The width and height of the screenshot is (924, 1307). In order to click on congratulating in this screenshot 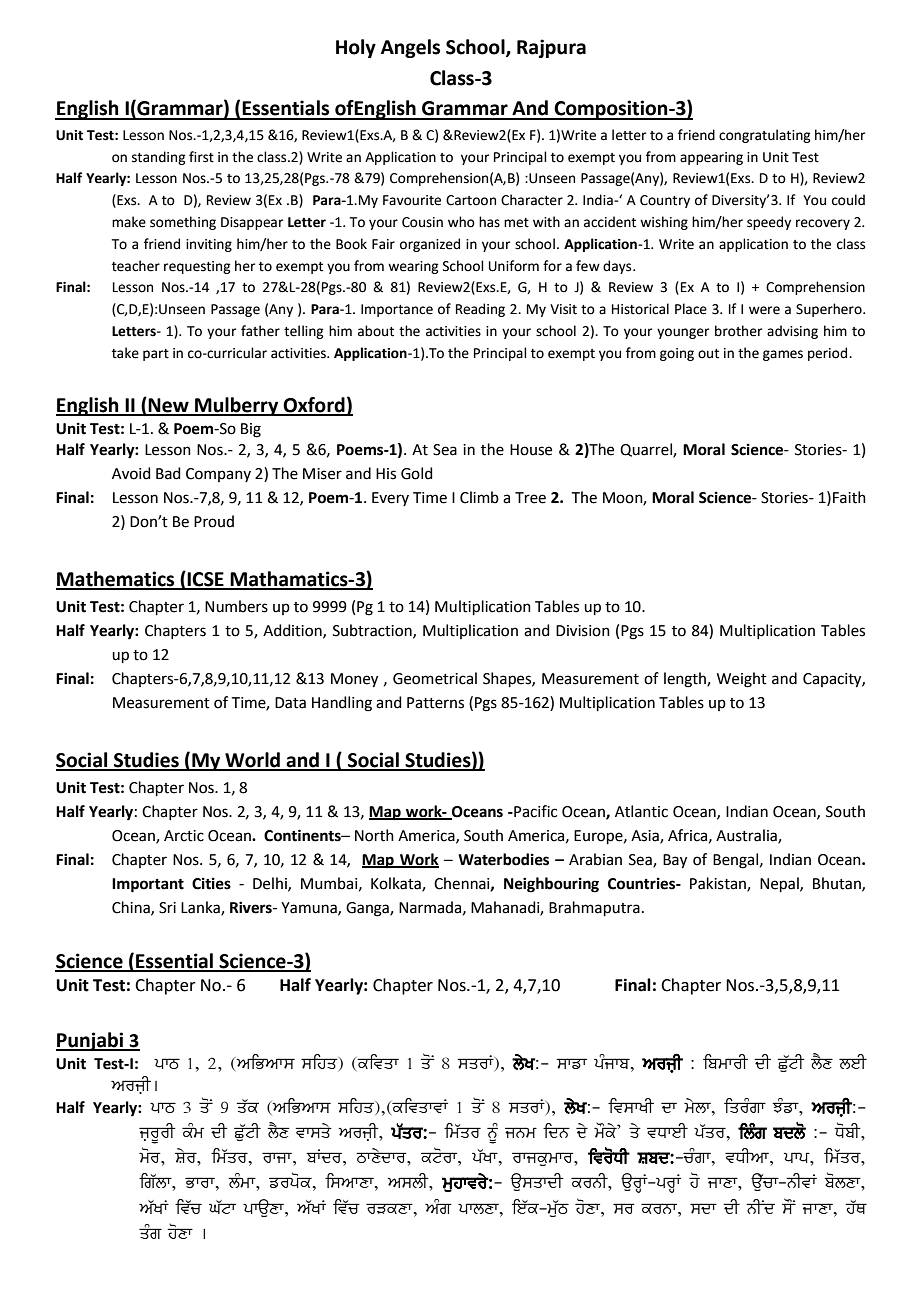, I will do `click(764, 136)`.
